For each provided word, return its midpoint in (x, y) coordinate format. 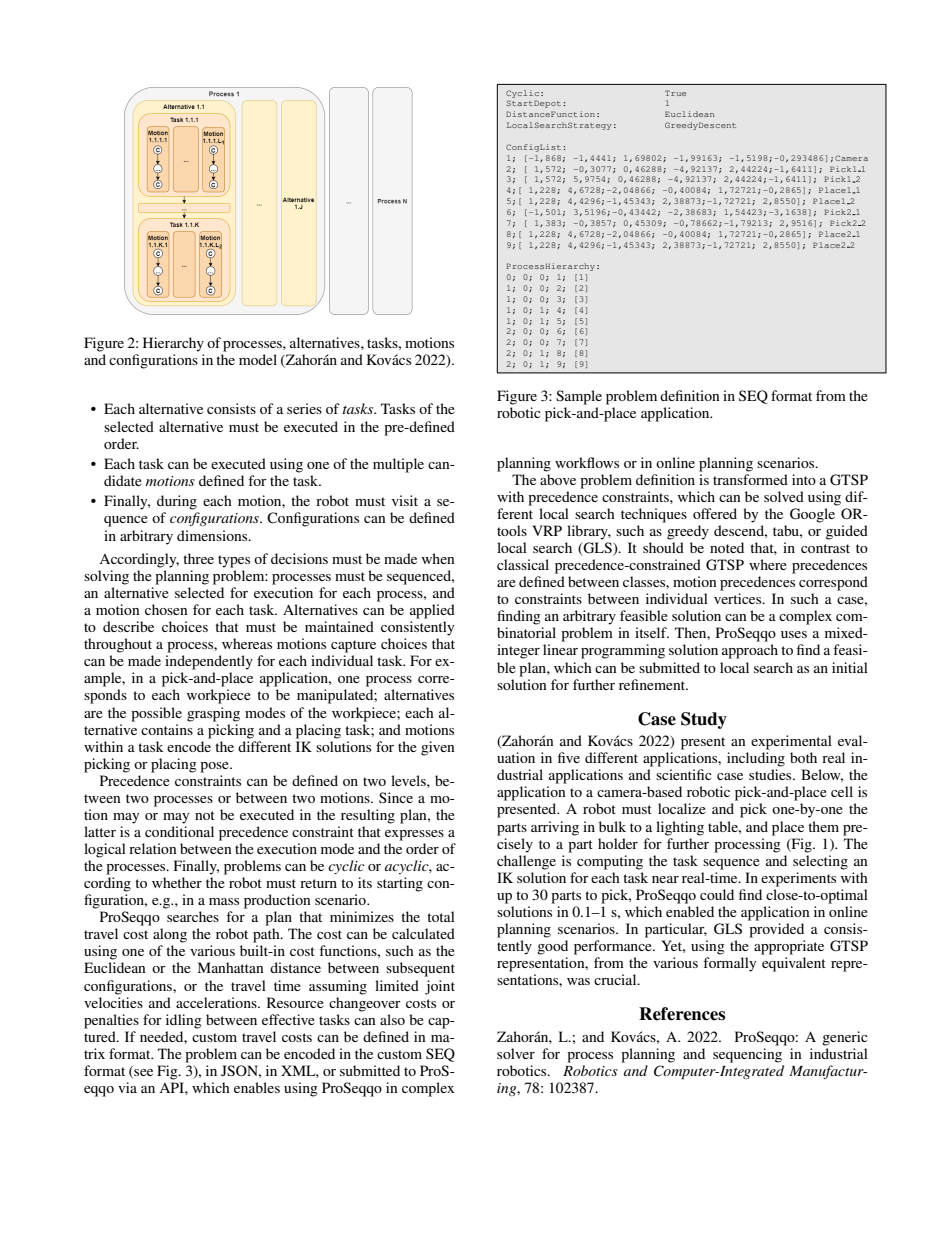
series (304, 408)
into (804, 479)
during (177, 502)
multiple (398, 465)
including (756, 759)
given (438, 748)
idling (184, 1021)
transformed (750, 479)
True (675, 93)
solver (516, 1053)
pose (215, 767)
